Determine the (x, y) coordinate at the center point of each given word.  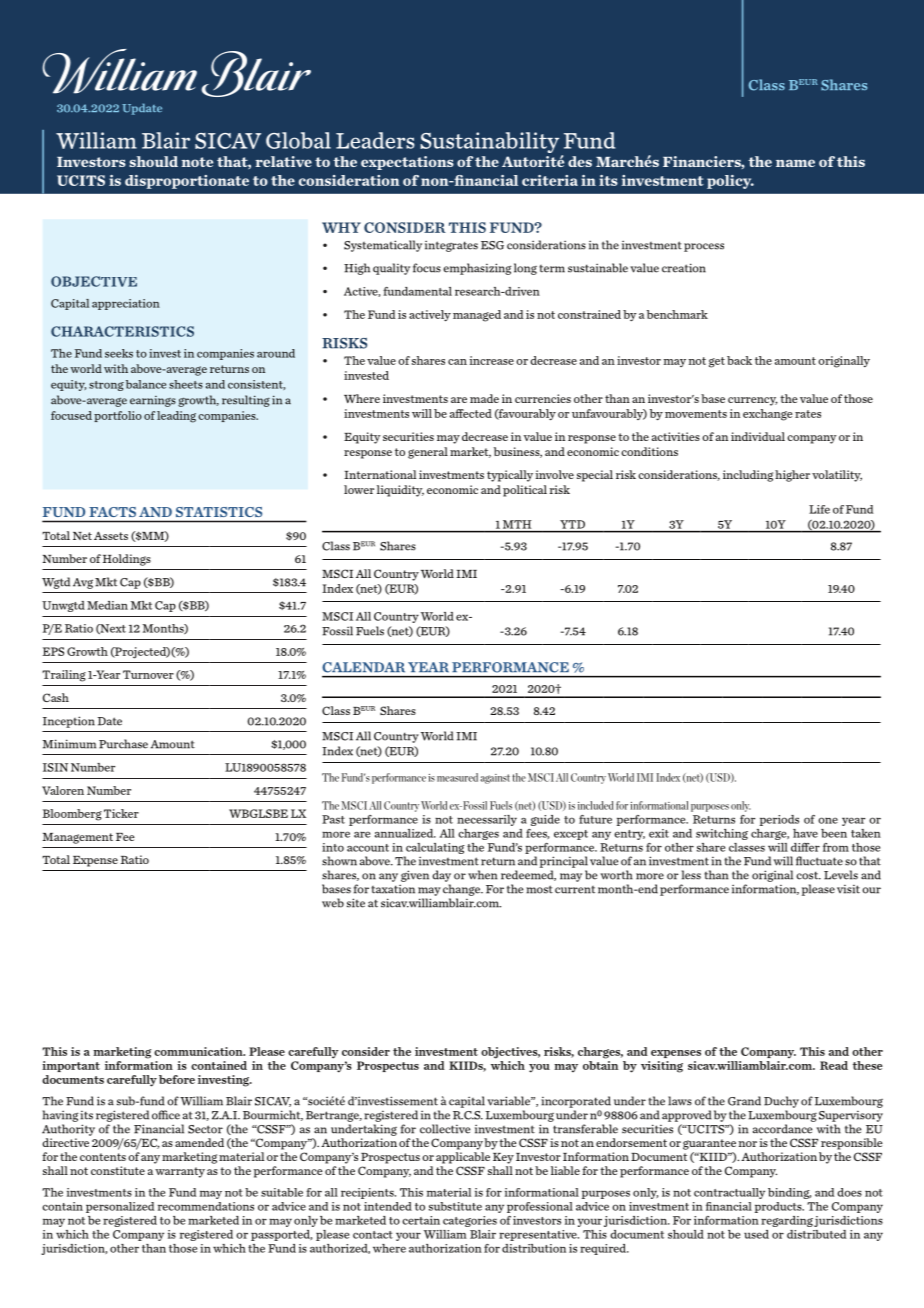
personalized (120, 1207)
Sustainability (491, 144)
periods (779, 820)
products (779, 1207)
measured (457, 777)
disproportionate (187, 182)
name (795, 163)
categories (470, 1221)
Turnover (148, 674)
